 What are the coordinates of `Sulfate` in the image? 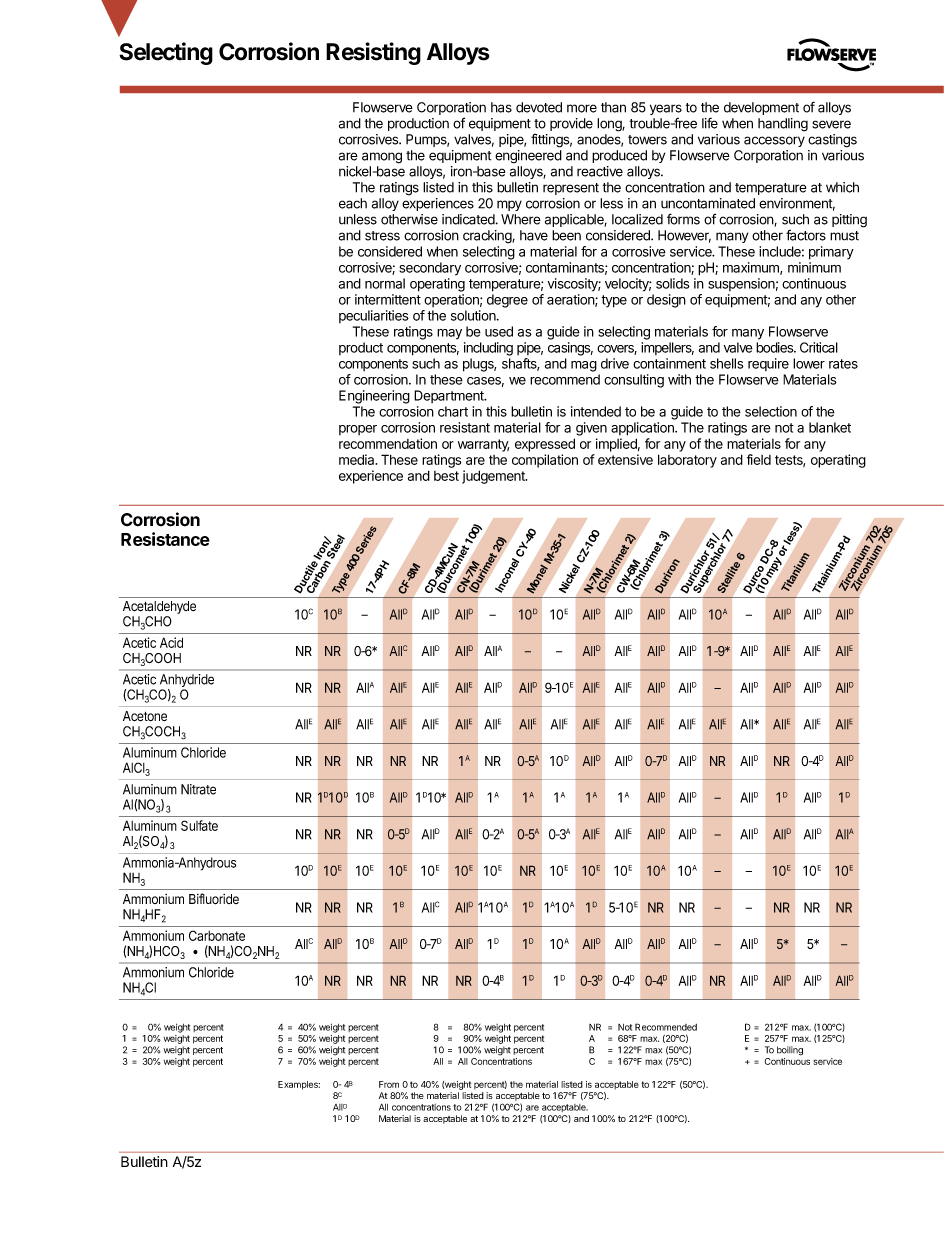 It's located at (199, 825).
